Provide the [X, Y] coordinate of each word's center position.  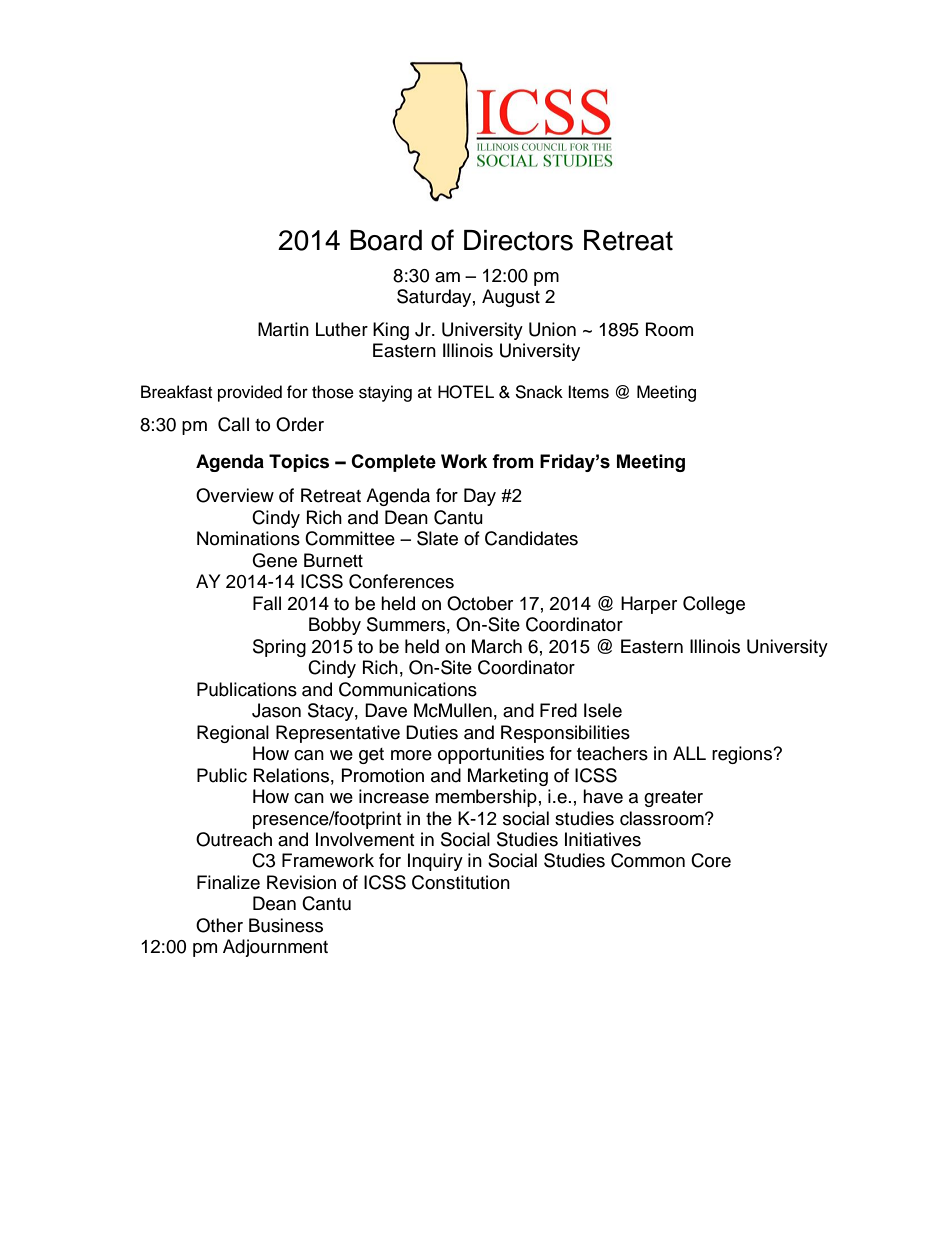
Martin [283, 329]
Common [648, 860]
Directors [518, 240]
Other [219, 925]
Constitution [461, 882]
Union [552, 329]
